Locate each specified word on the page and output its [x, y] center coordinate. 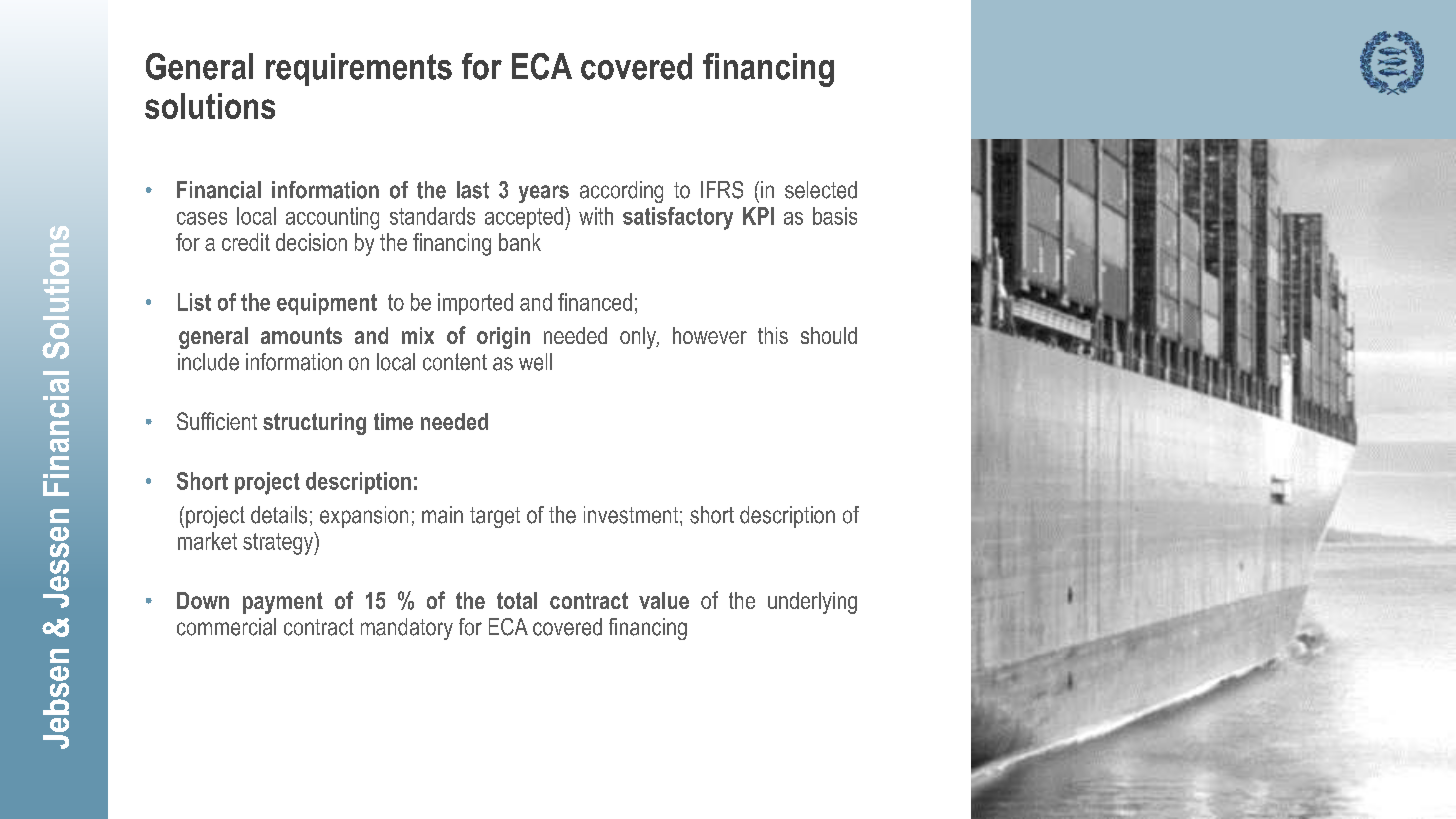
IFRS [722, 190]
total [517, 600]
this [773, 335]
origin [503, 338]
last [473, 190]
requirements [359, 69]
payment [283, 603]
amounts [301, 335]
